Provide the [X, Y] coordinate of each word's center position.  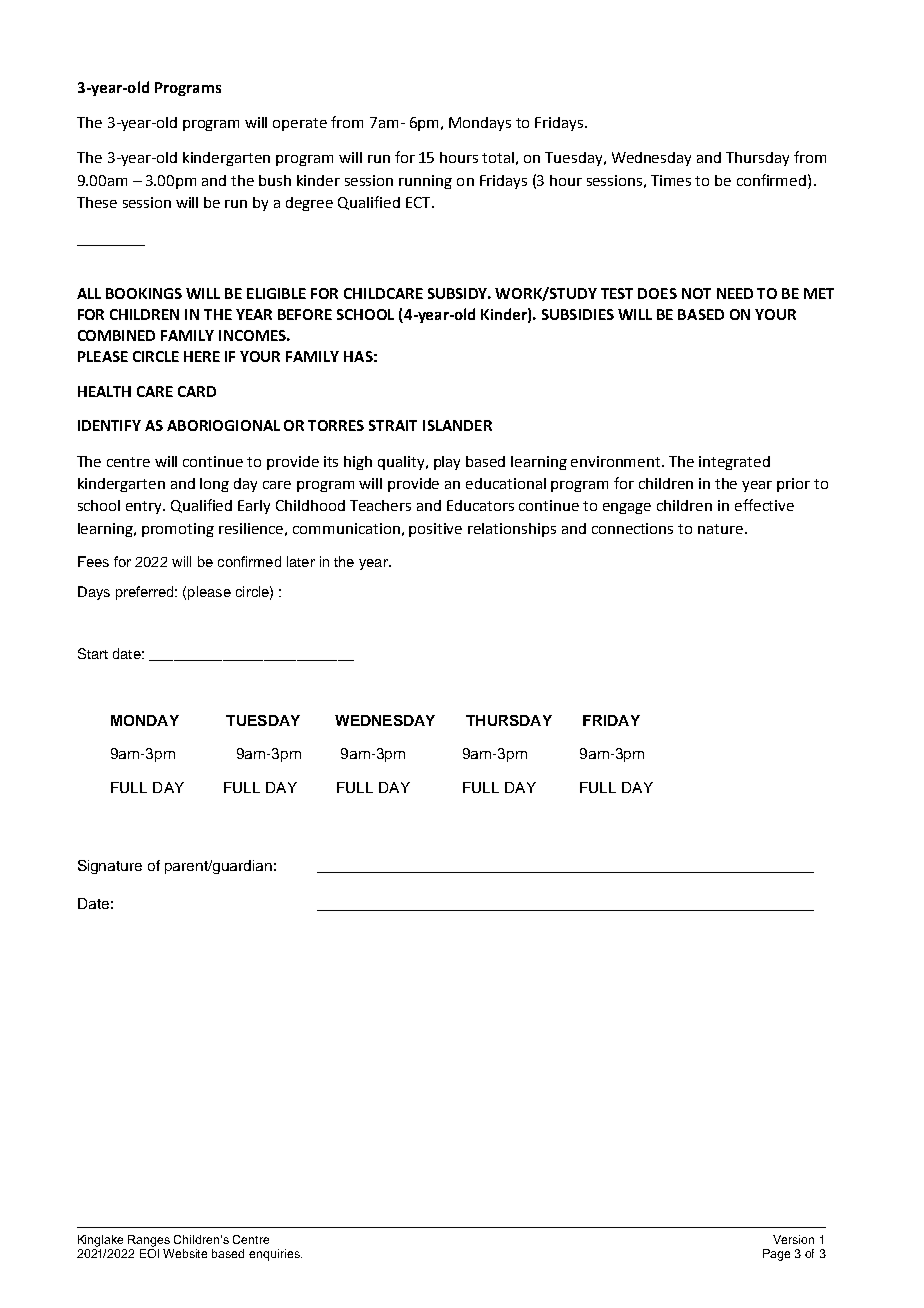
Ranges [149, 1241]
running [425, 182]
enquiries [275, 1255]
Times [671, 180]
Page [776, 1255]
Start [93, 653]
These [97, 202]
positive [435, 530]
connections [632, 528]
